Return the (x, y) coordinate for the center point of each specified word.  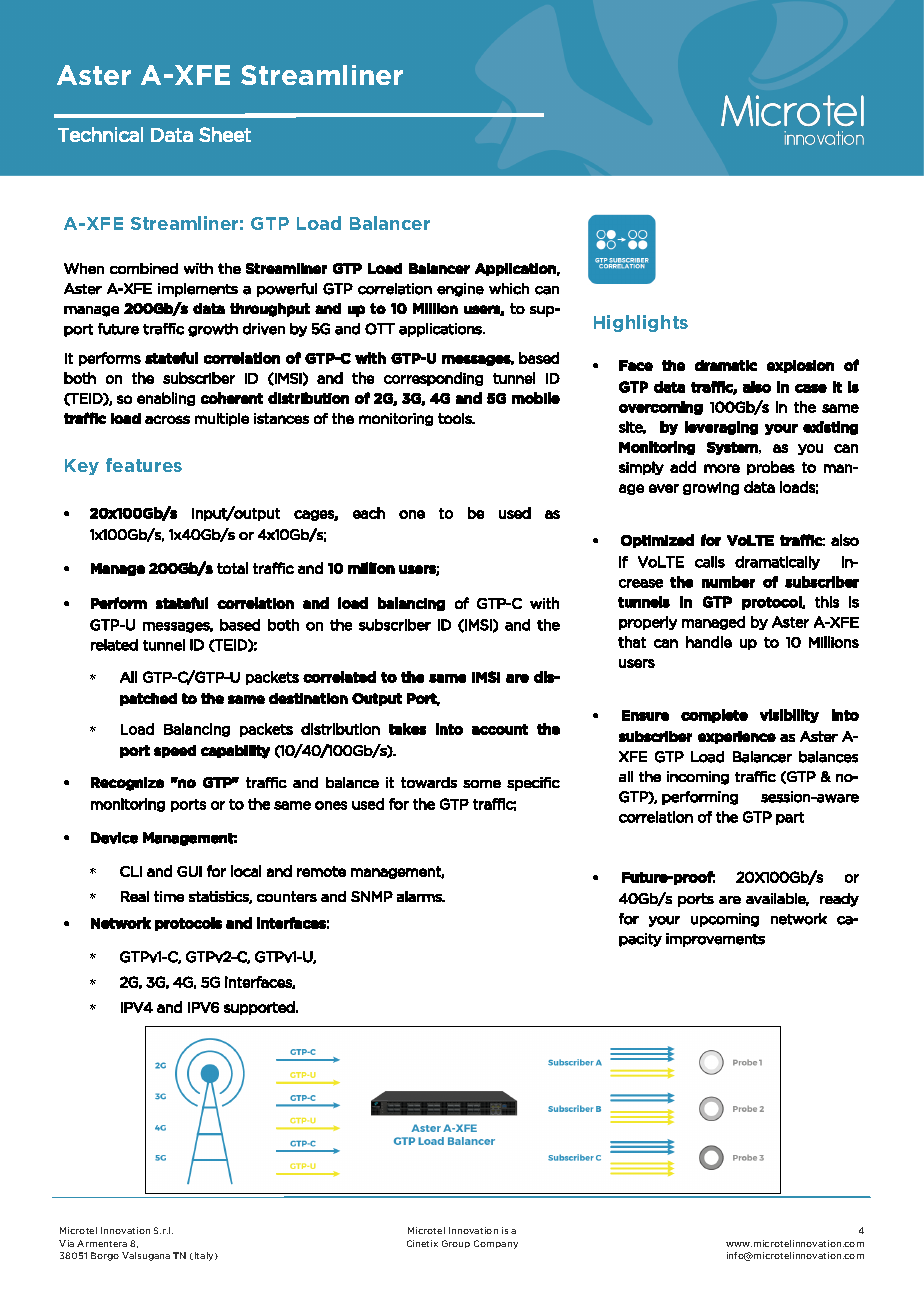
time (169, 896)
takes (407, 729)
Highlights (641, 323)
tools (456, 418)
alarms (420, 896)
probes (771, 468)
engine (460, 290)
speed (175, 751)
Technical (100, 134)
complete (714, 716)
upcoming (725, 920)
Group (456, 1244)
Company (496, 1244)
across (167, 419)
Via (66, 1243)
